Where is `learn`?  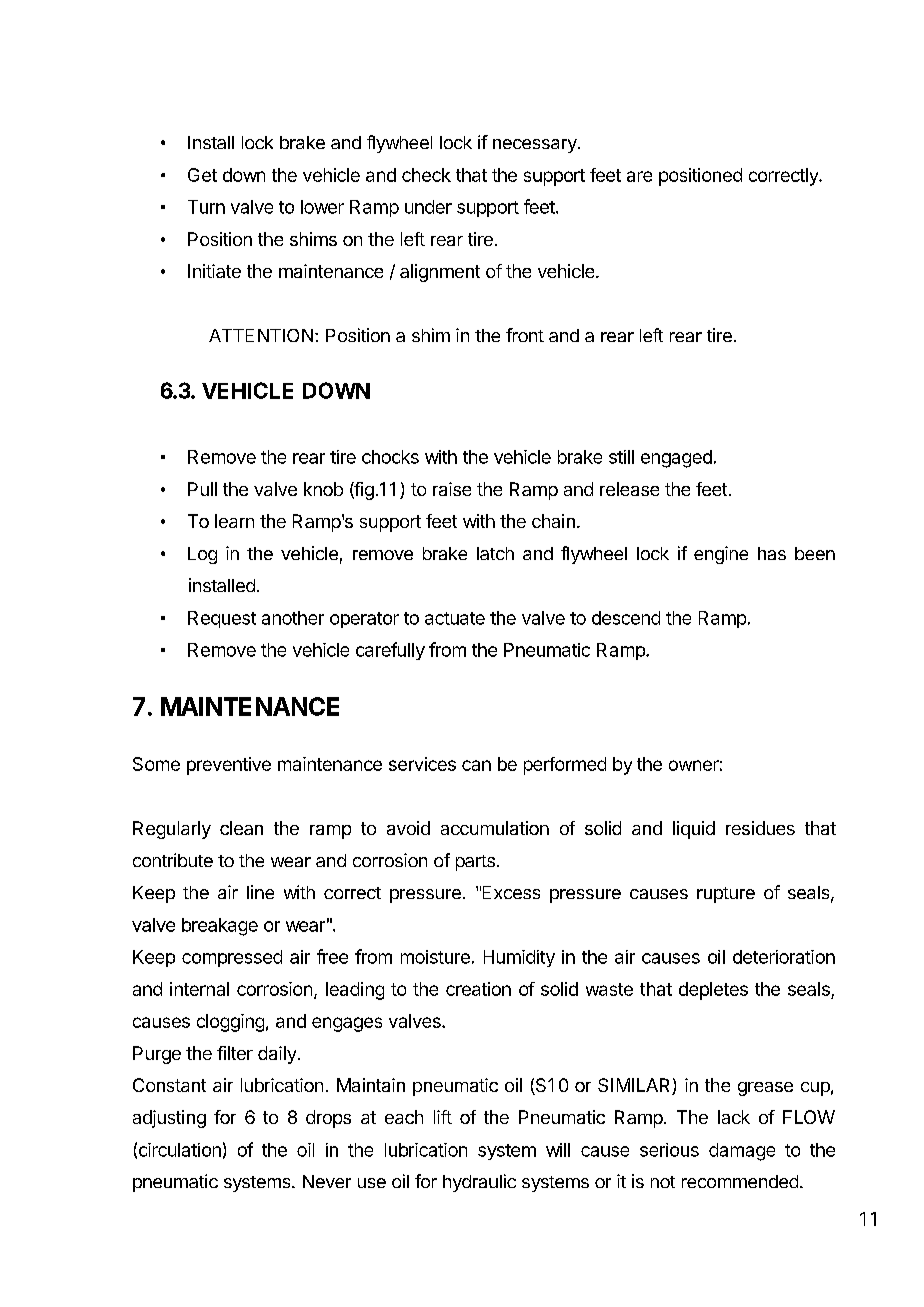
learn is located at coordinates (234, 521).
